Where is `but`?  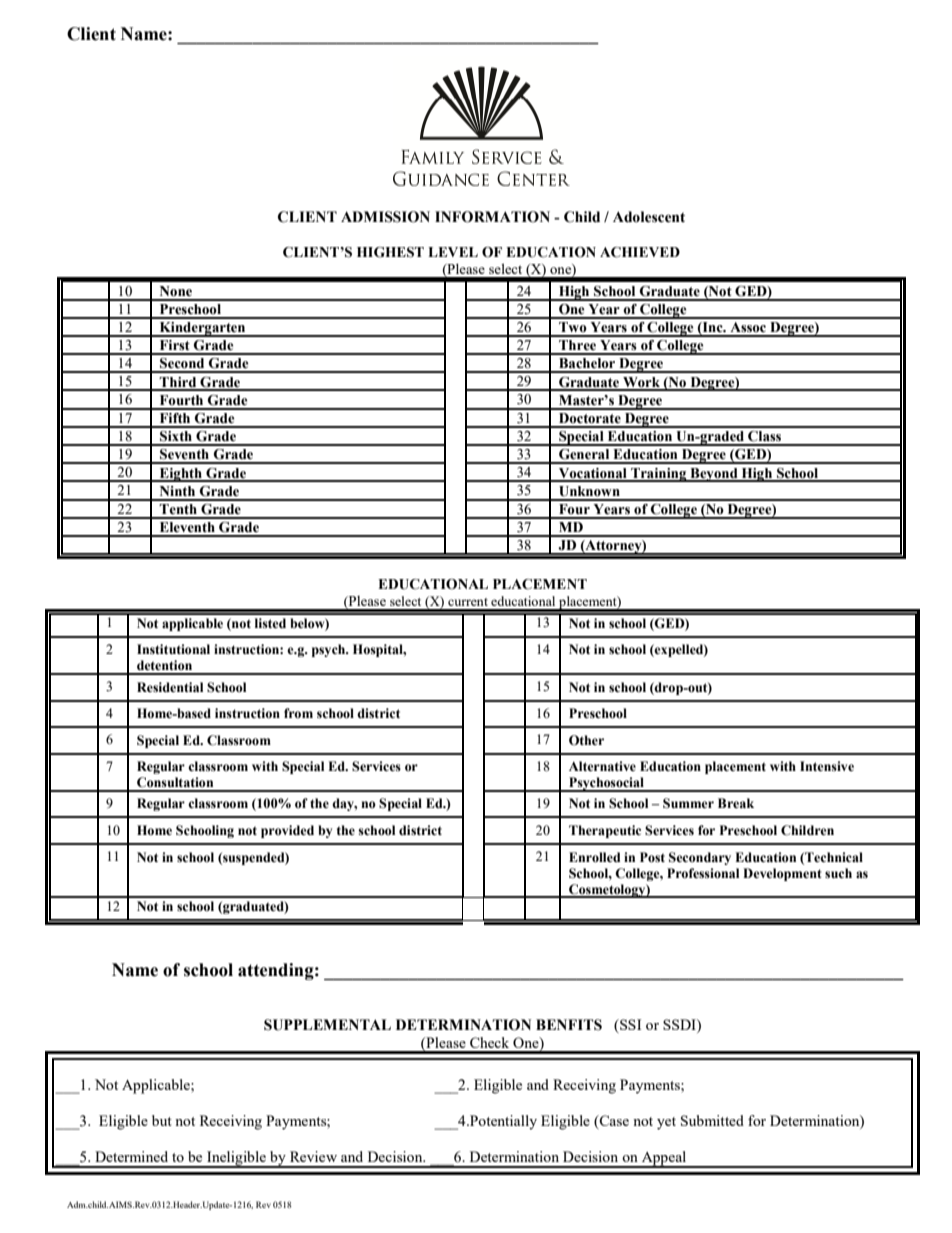
but is located at coordinates (162, 1120).
